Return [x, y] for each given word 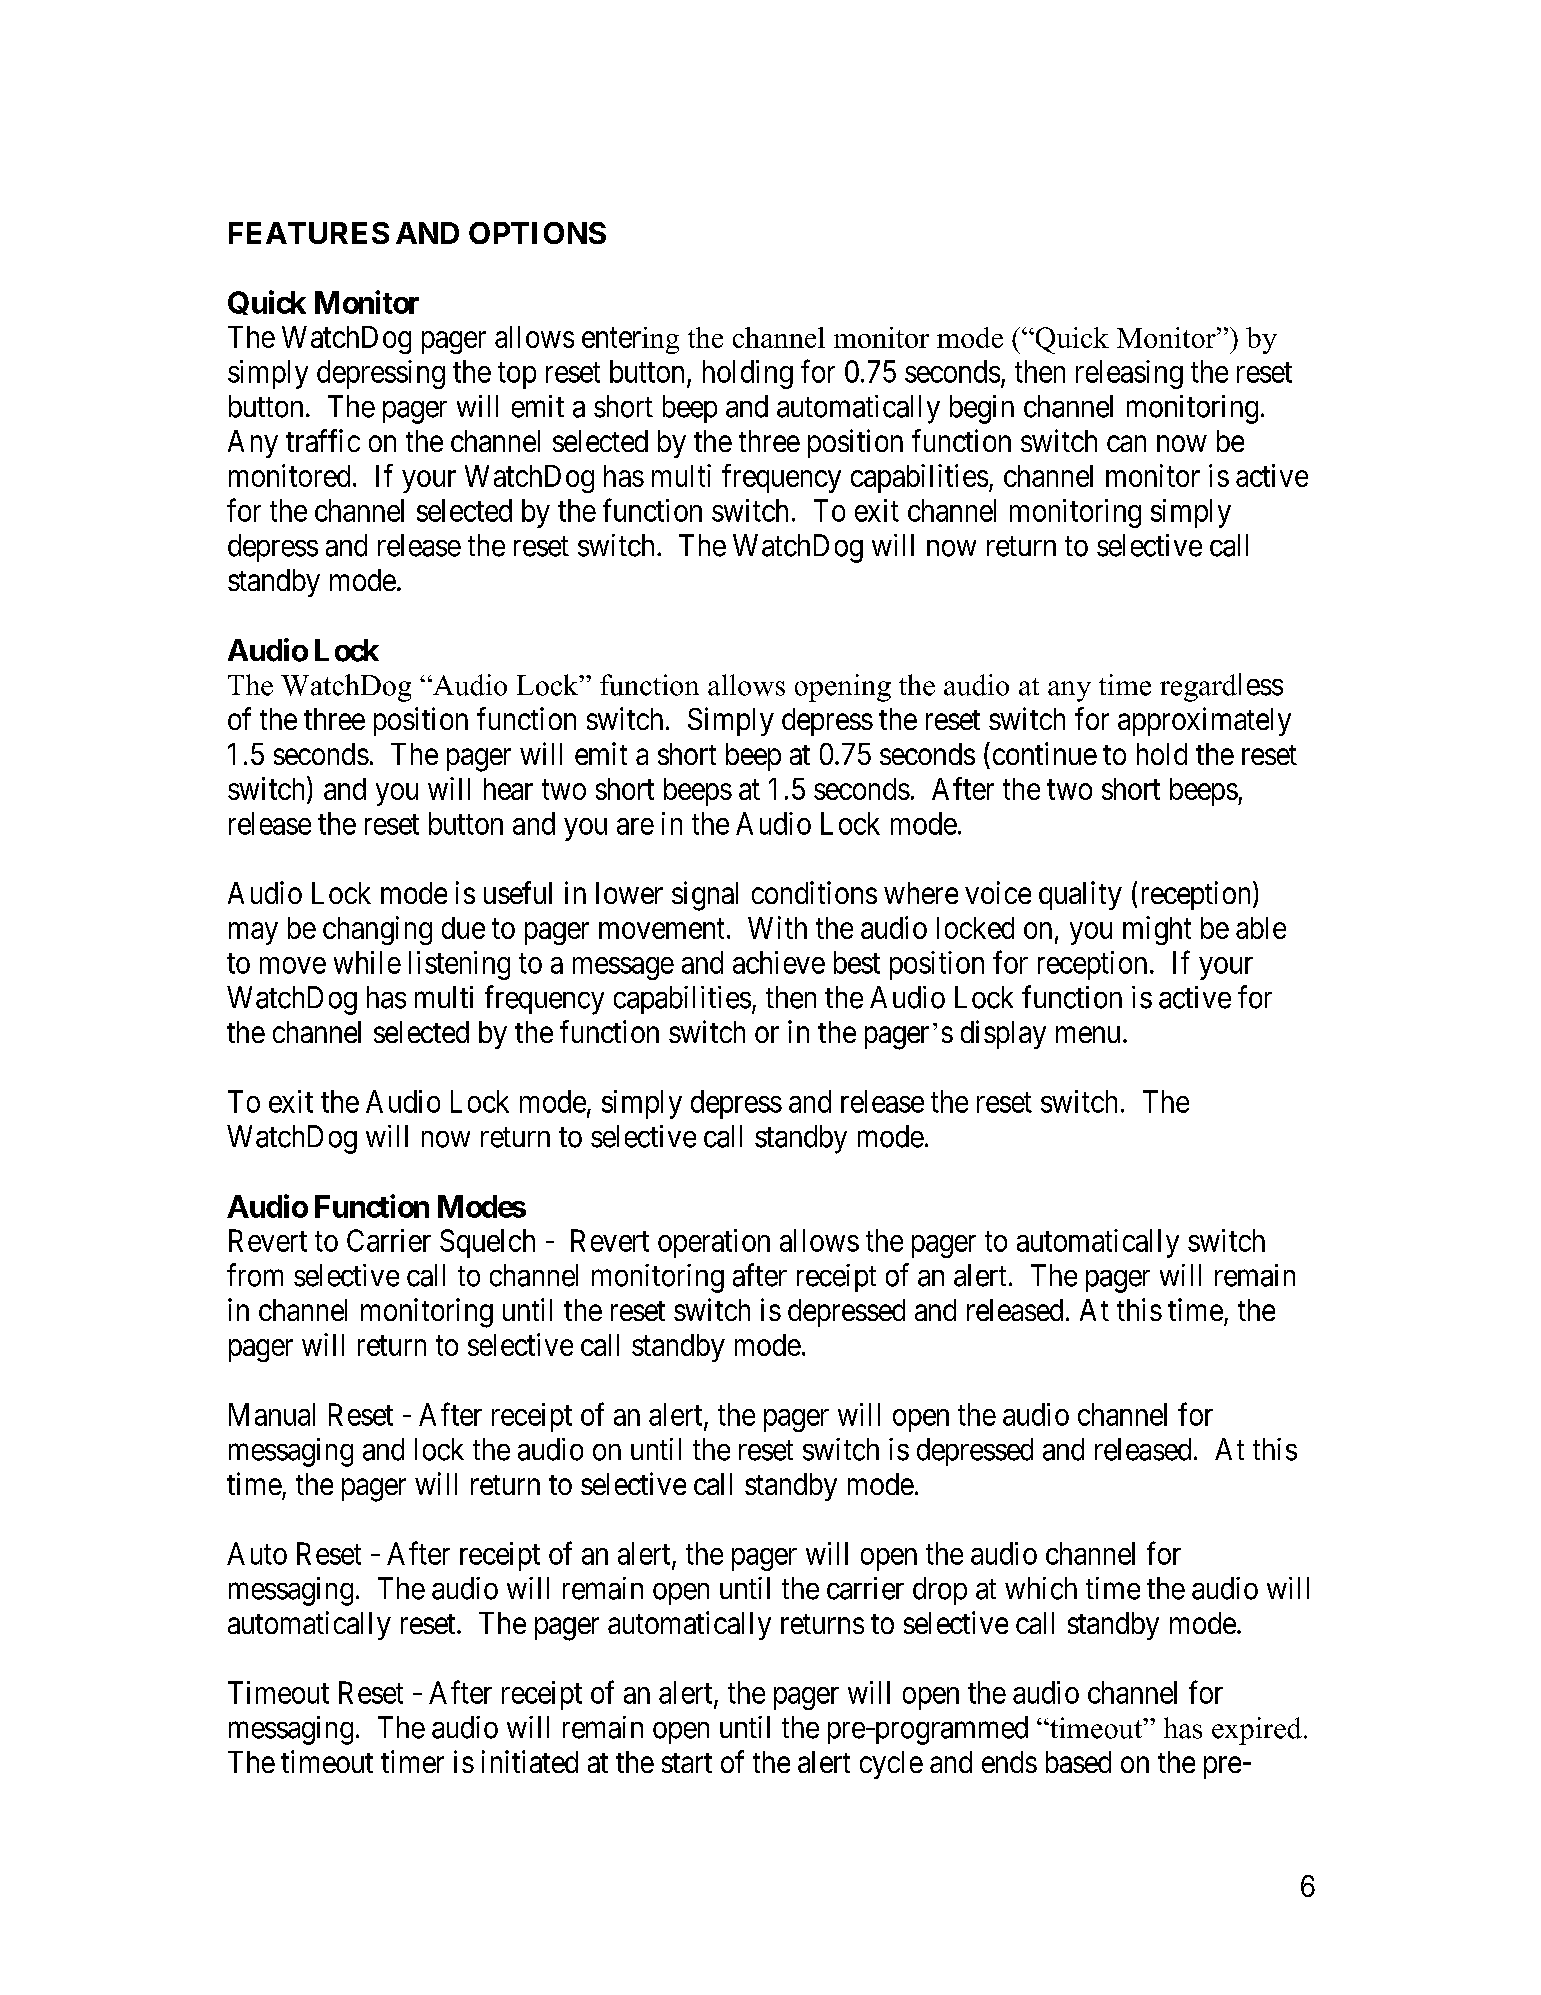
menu [1088, 1035]
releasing [1129, 374]
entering [630, 340]
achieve [779, 962]
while [367, 962]
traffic [323, 440]
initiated [530, 1761]
